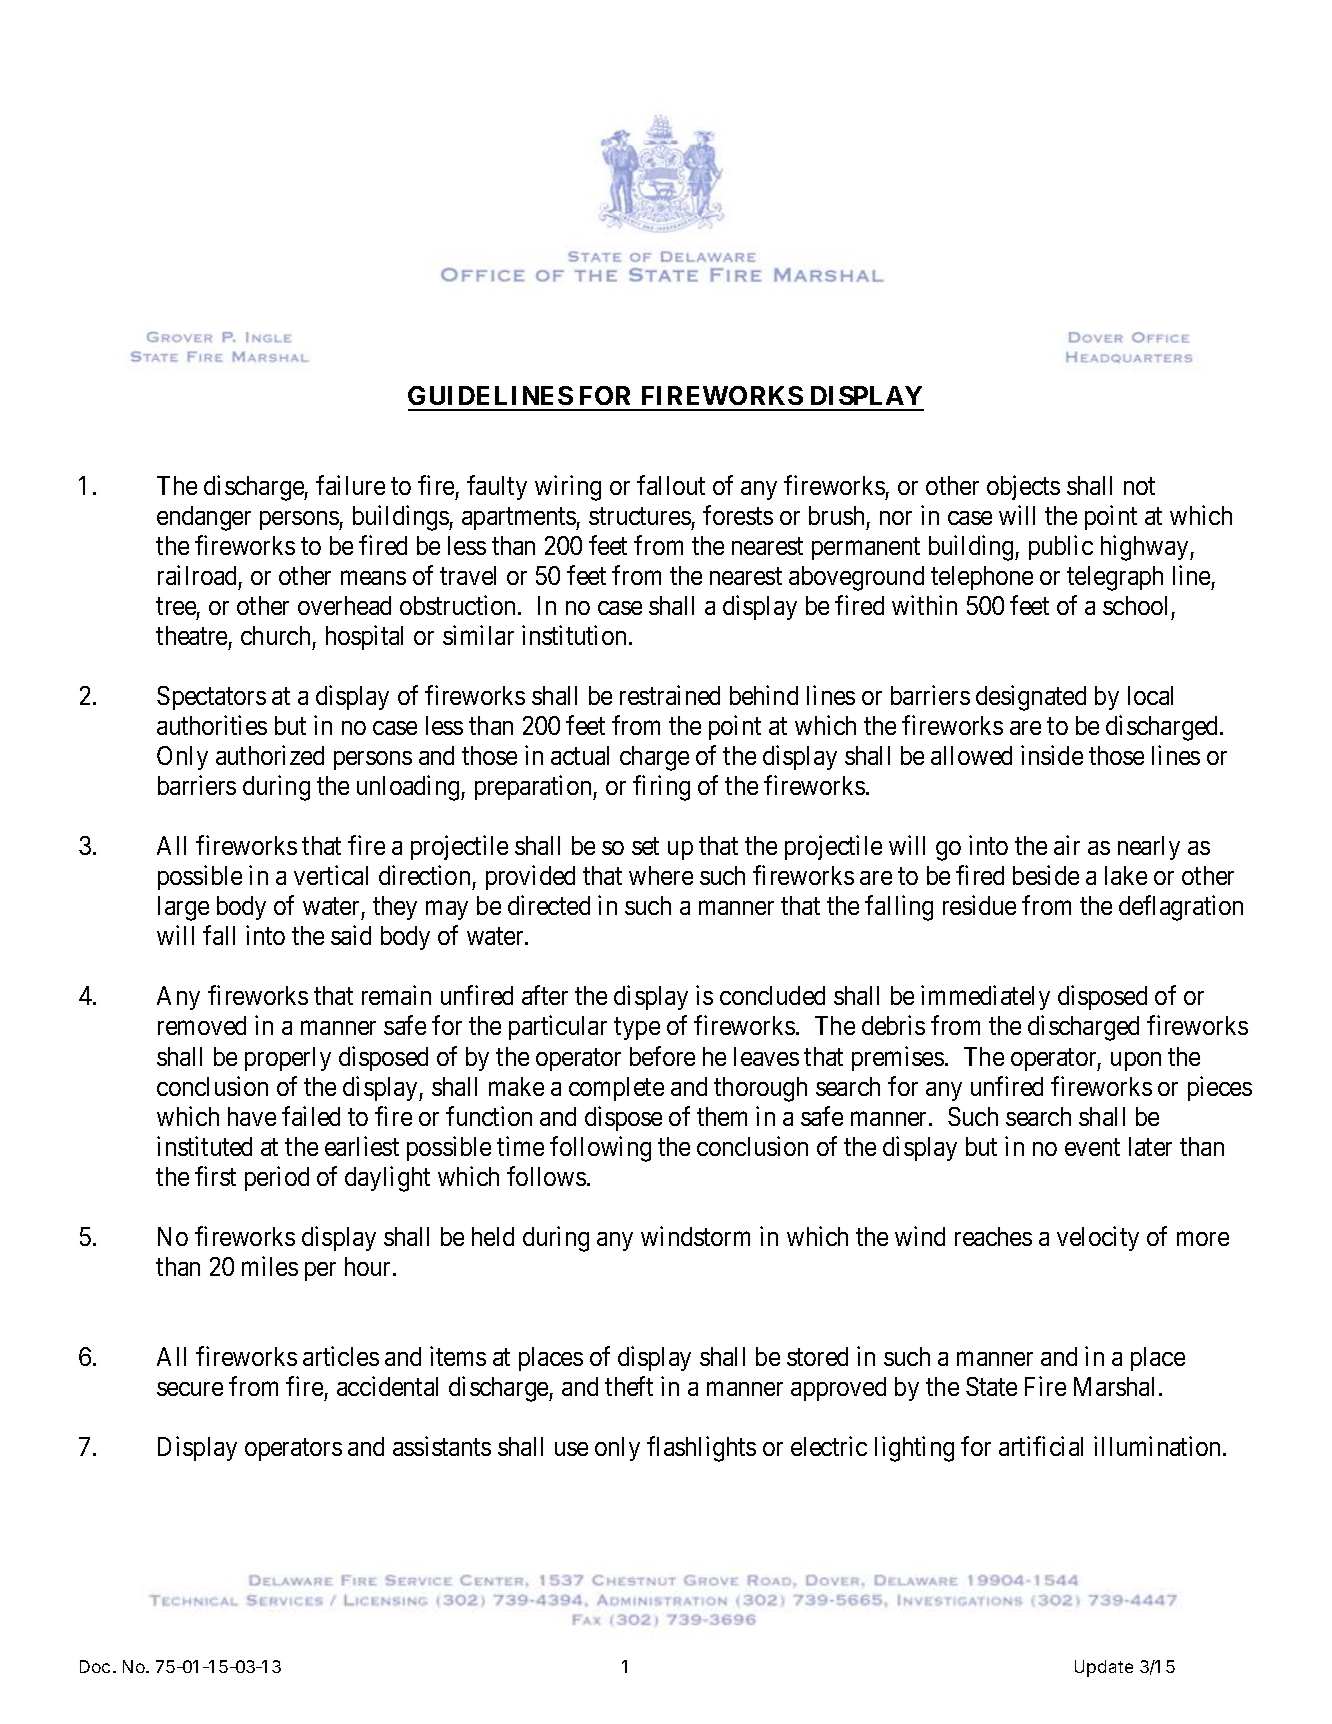 This screenshot has height=1724, width=1332. I want to click on flashlights, so click(701, 1449).
